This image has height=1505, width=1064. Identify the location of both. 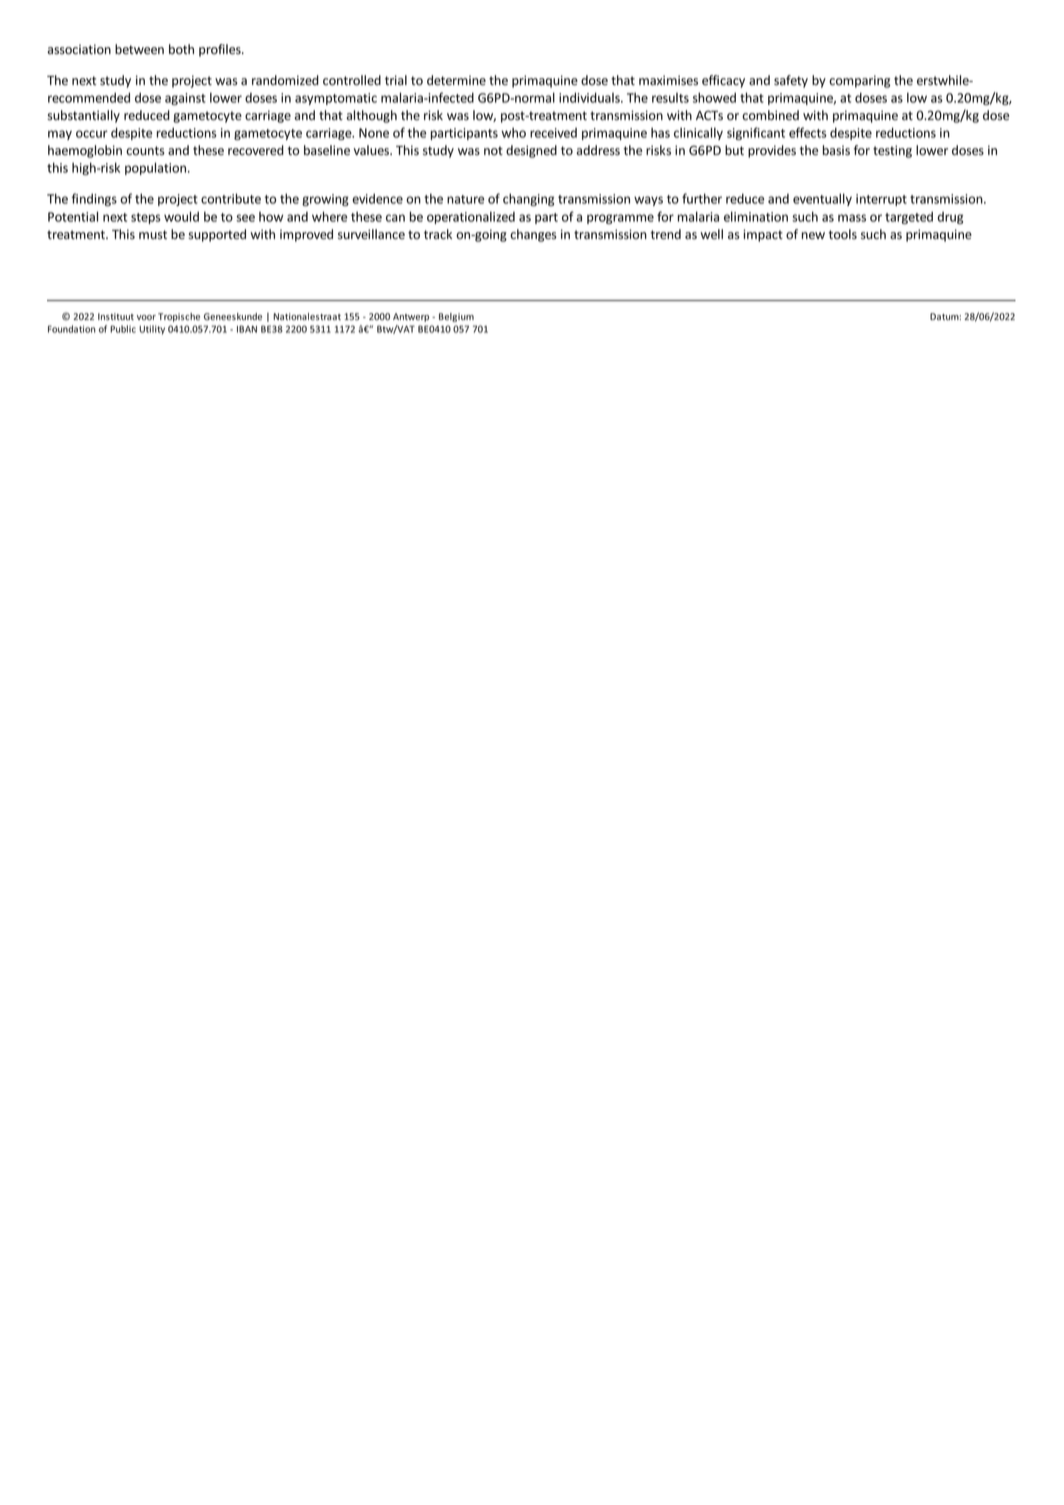
(181, 49).
